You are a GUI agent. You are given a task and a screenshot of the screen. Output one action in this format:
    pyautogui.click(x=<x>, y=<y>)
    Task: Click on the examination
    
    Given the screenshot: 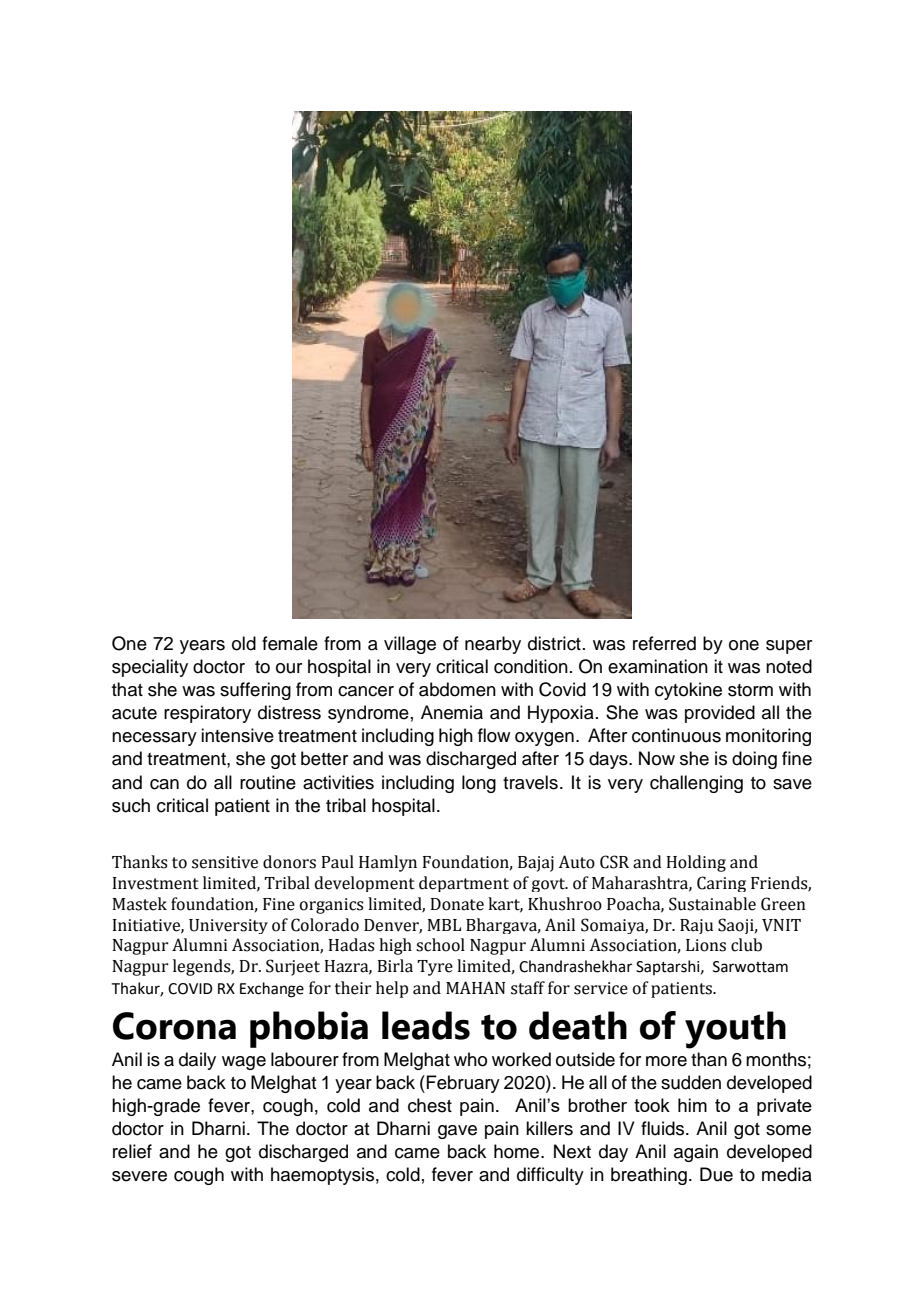 What is the action you would take?
    pyautogui.click(x=658, y=666)
